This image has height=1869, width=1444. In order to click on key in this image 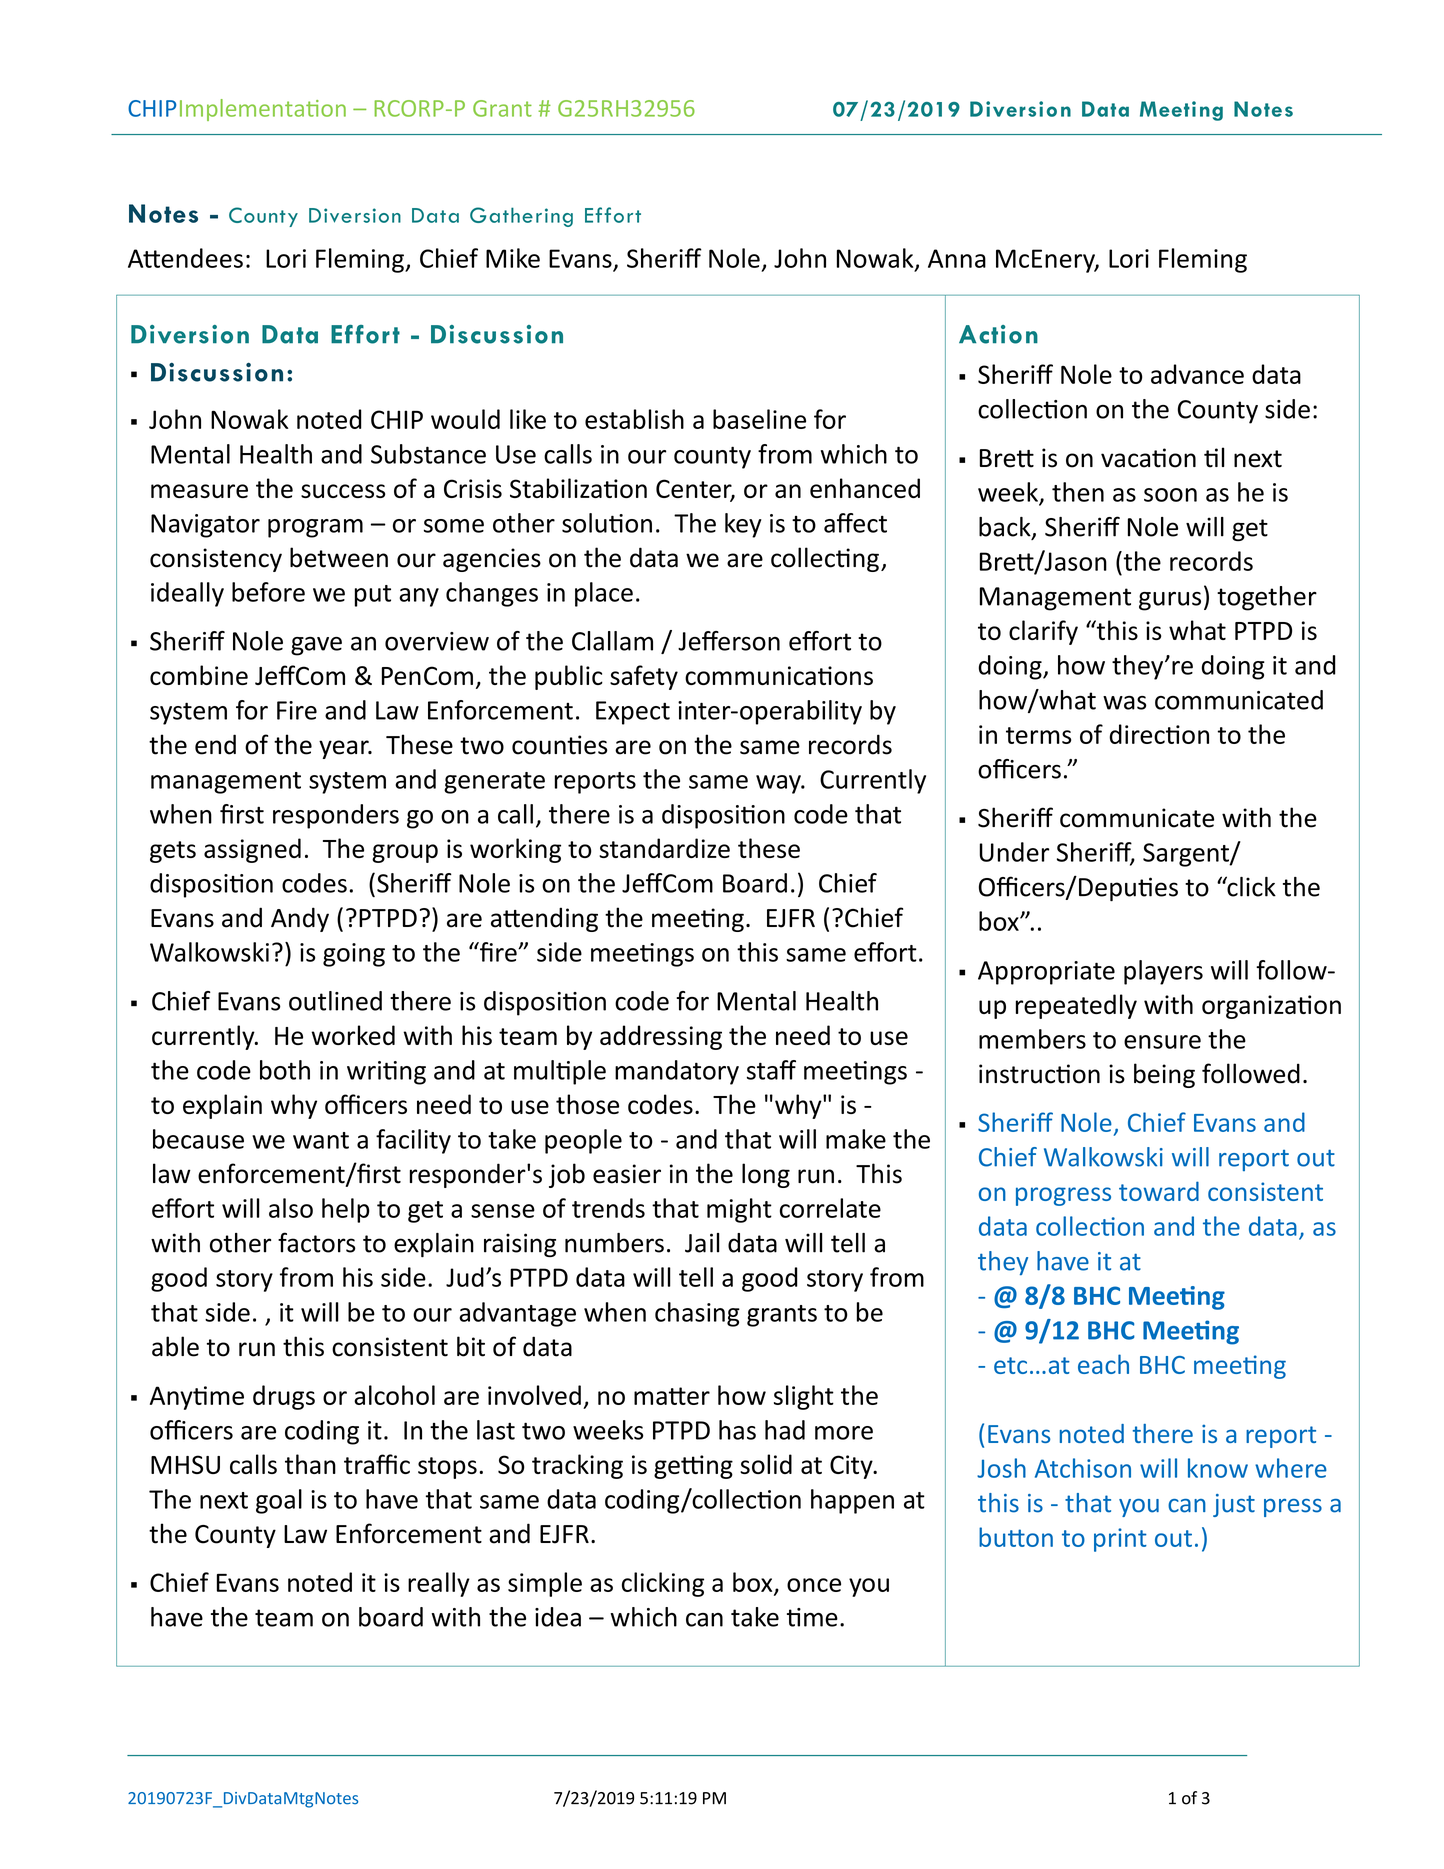, I will do `click(743, 525)`.
